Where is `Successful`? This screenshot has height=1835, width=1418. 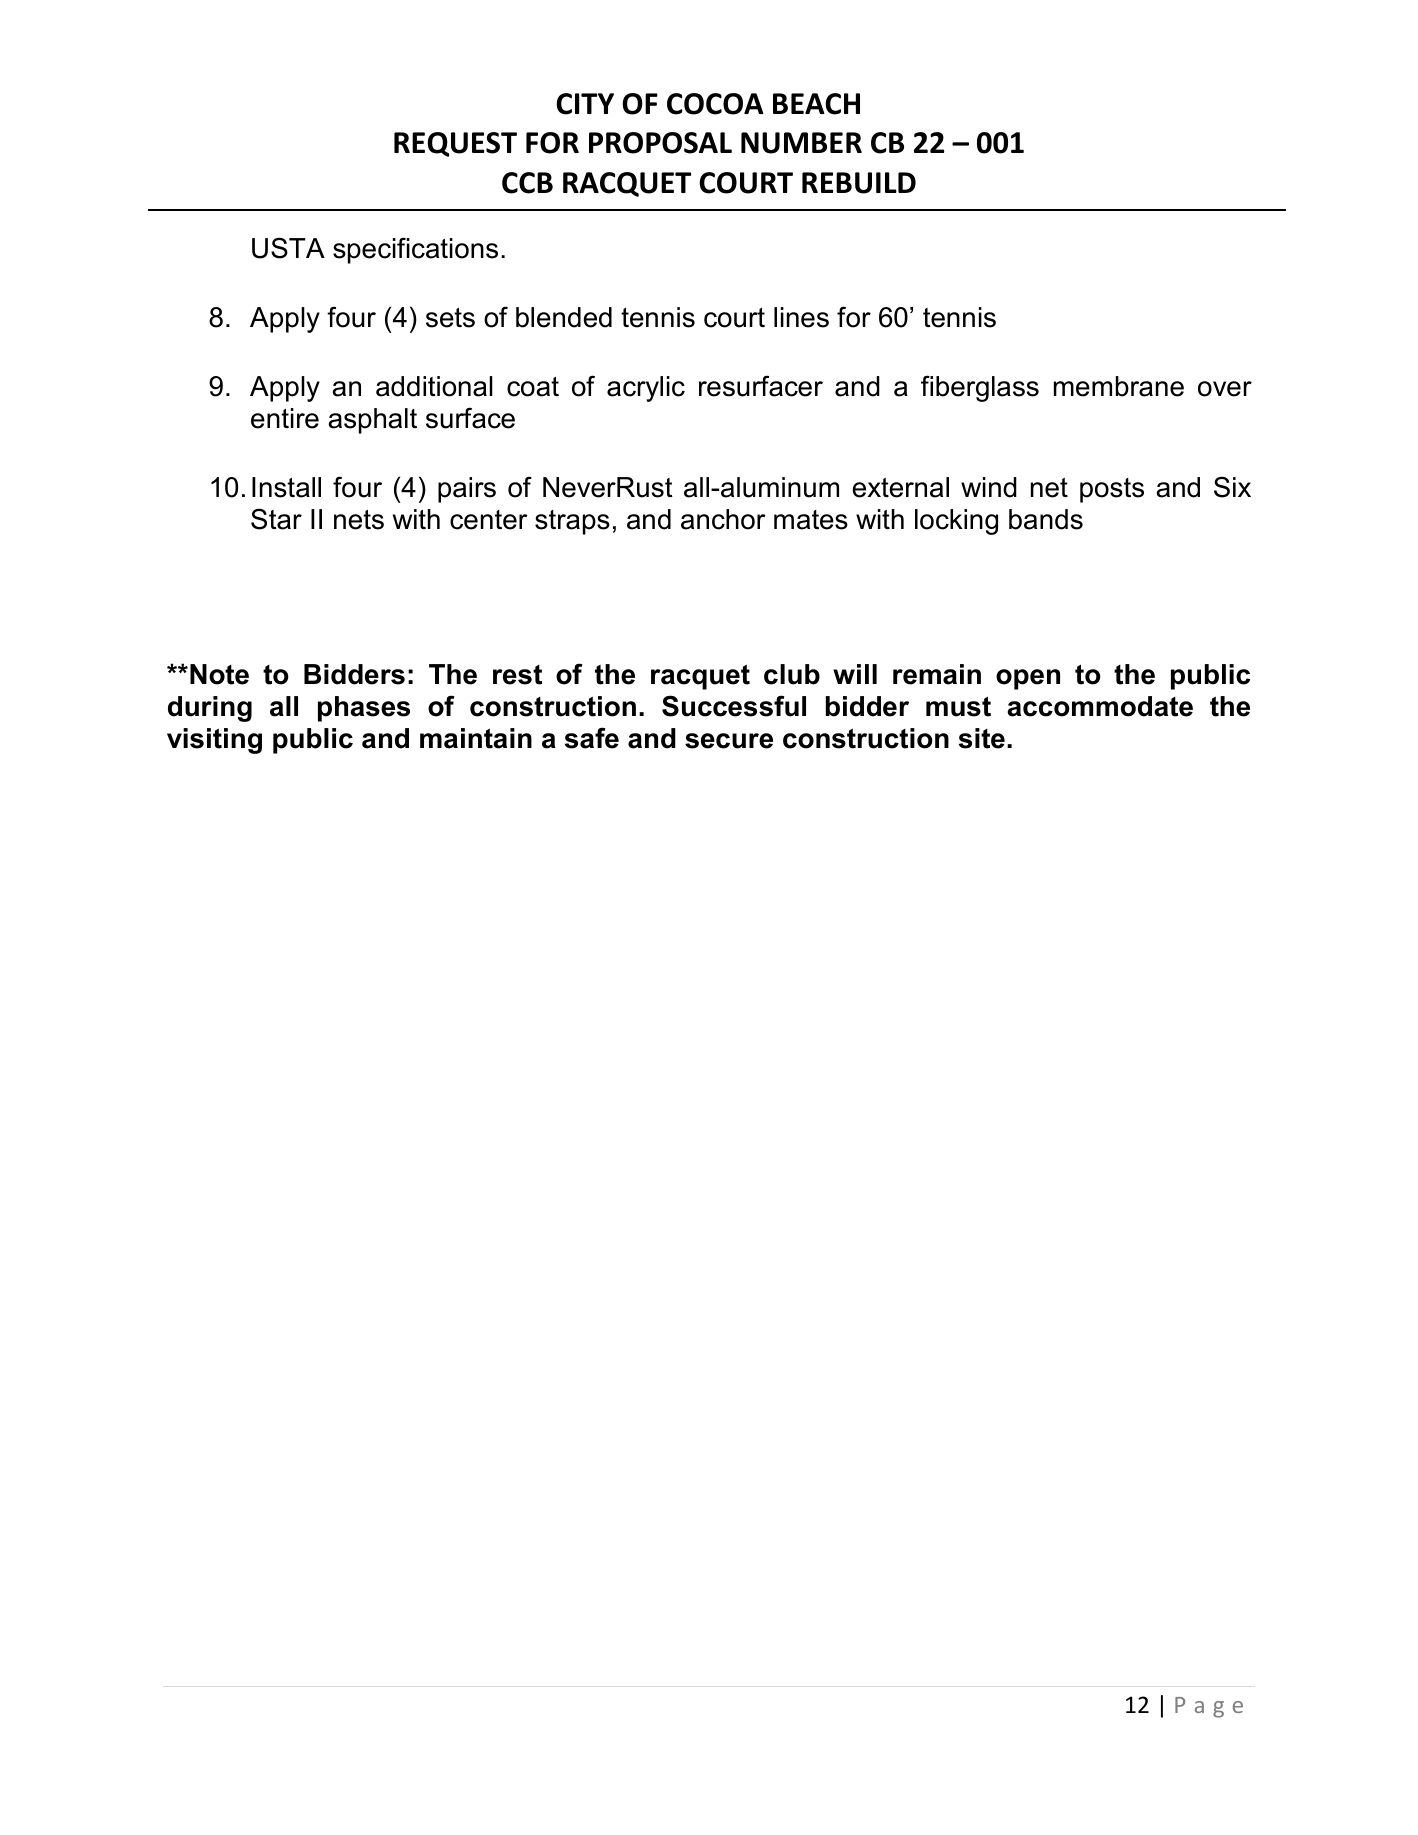
Successful is located at coordinates (734, 706).
